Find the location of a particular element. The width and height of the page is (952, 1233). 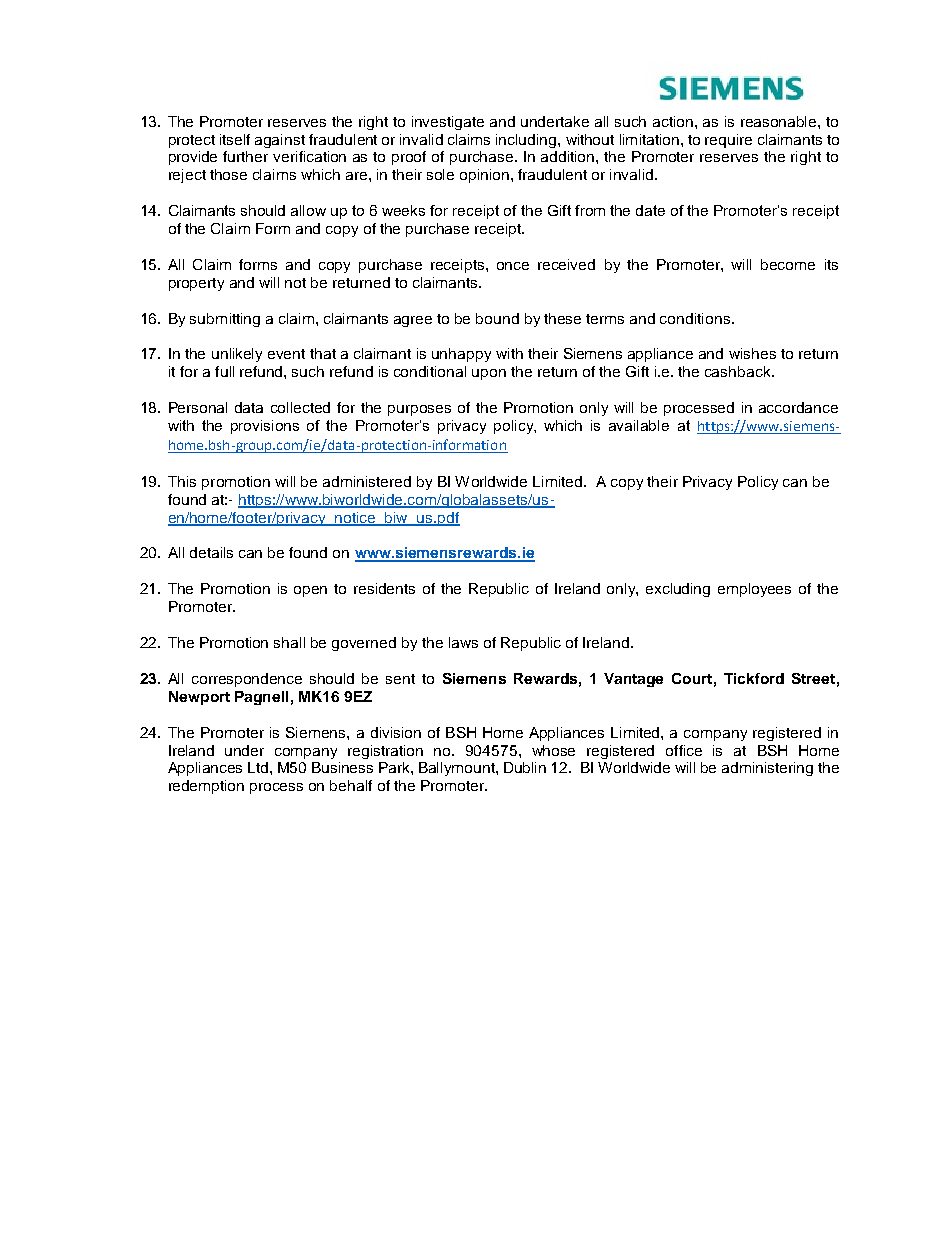

details is located at coordinates (211, 552).
